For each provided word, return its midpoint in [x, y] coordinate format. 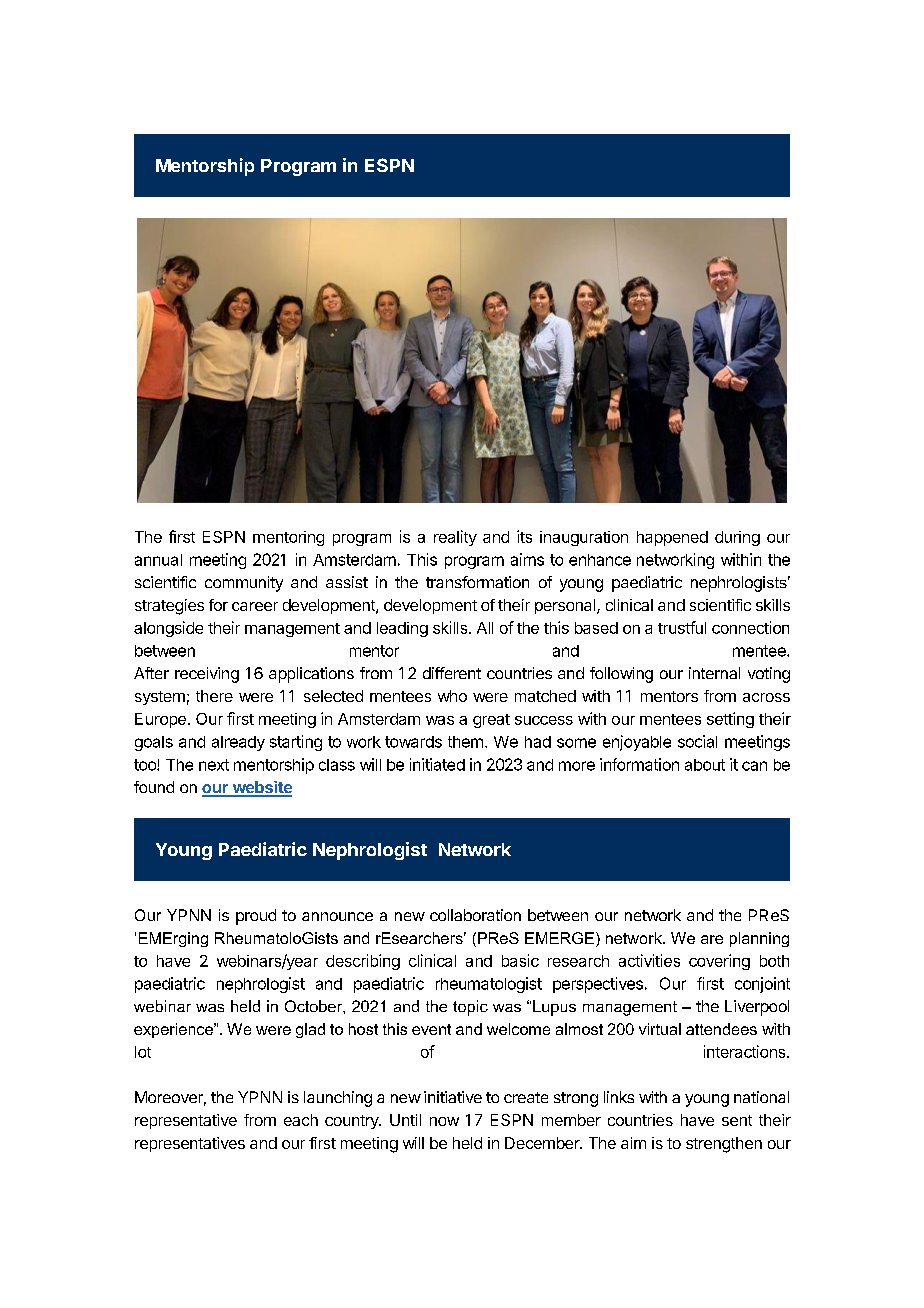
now [444, 1121]
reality [455, 538]
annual [158, 560]
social [697, 741]
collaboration [475, 915]
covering [719, 962]
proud [256, 917]
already [238, 743]
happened [672, 538]
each [301, 1120]
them [465, 742]
